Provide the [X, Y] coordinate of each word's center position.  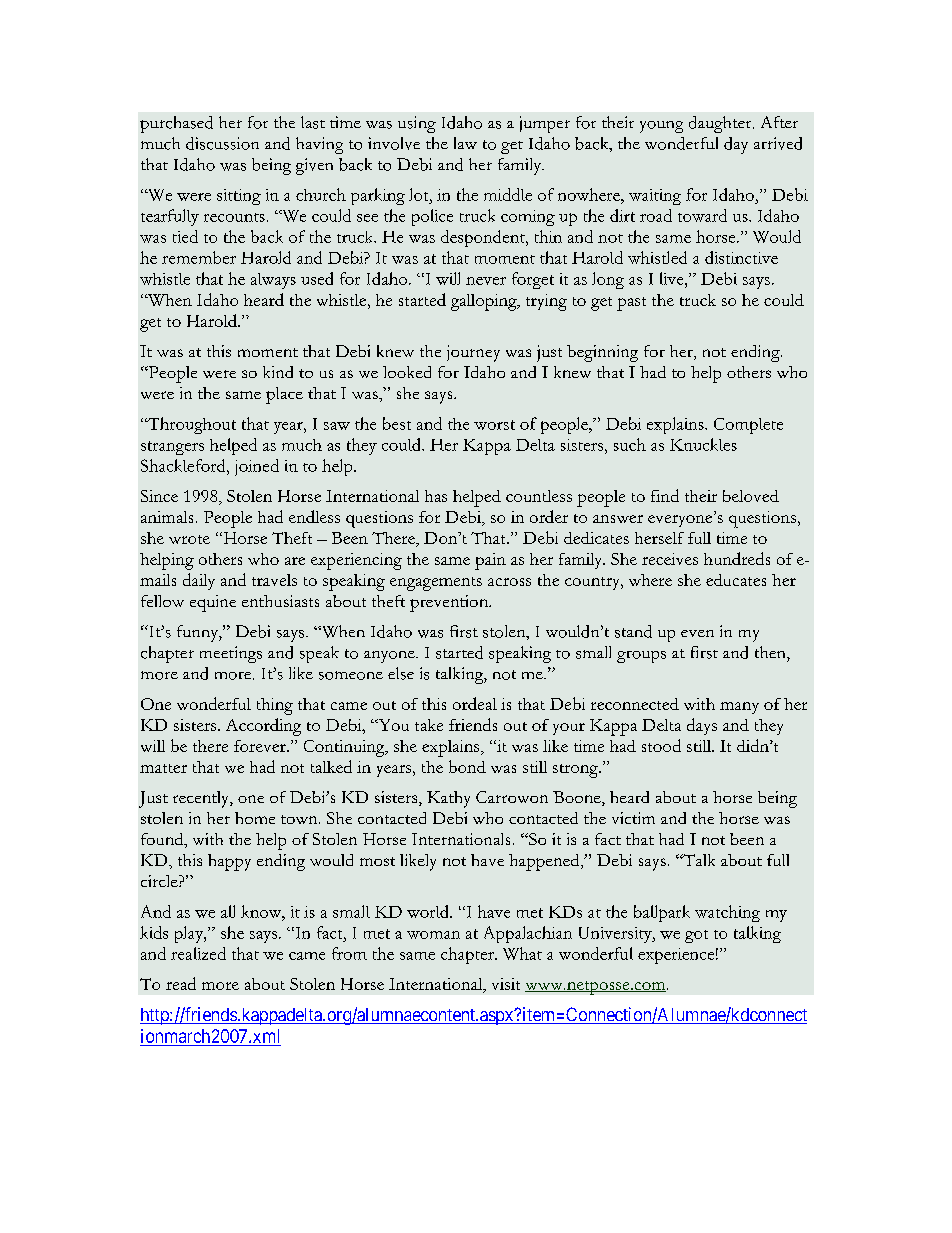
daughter [721, 124]
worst [494, 425]
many [739, 708]
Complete [748, 426]
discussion [222, 143]
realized [198, 953]
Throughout [191, 425]
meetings [231, 654]
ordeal [475, 703]
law [465, 143]
